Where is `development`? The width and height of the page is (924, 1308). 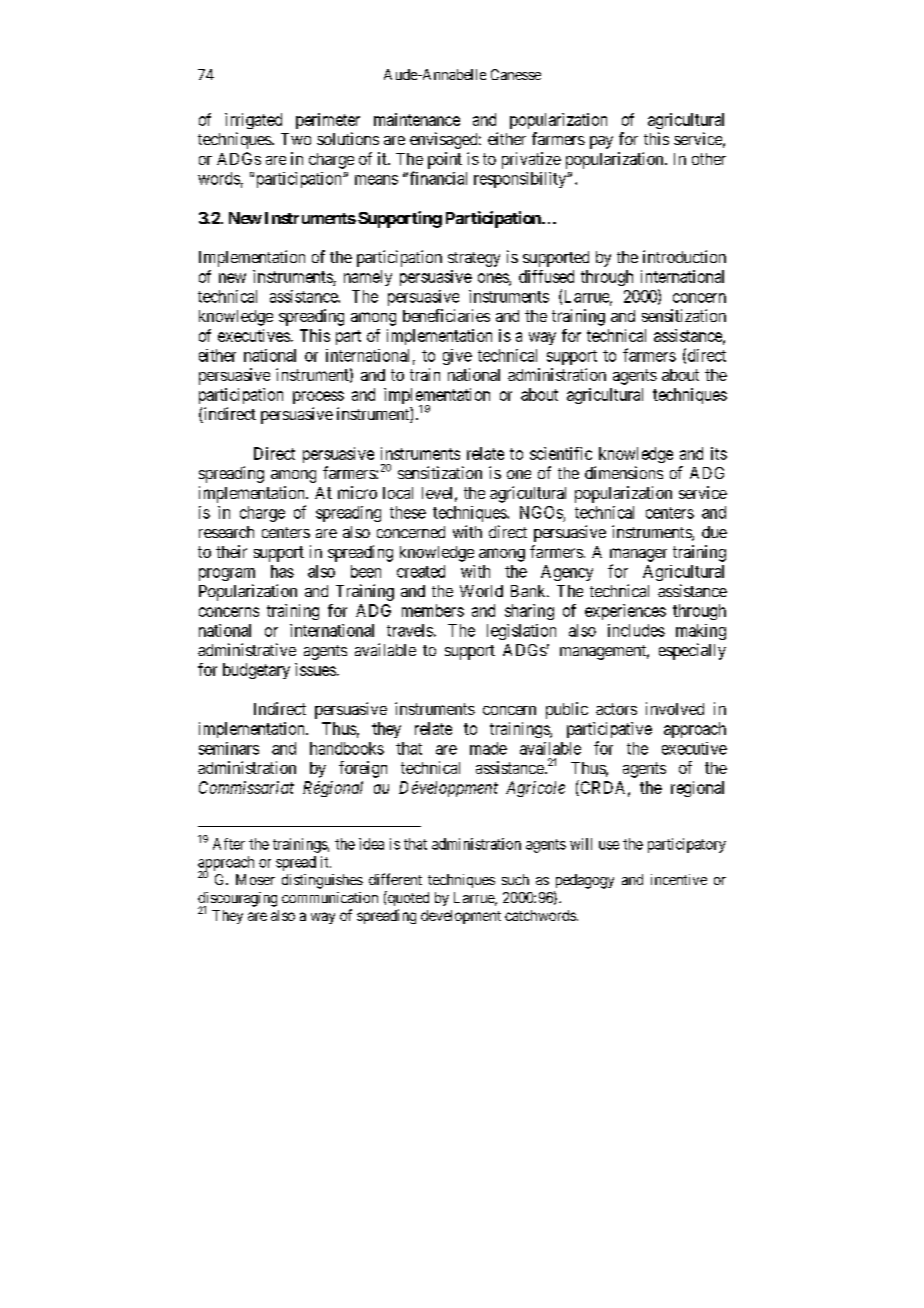
development is located at coordinates (461, 917).
